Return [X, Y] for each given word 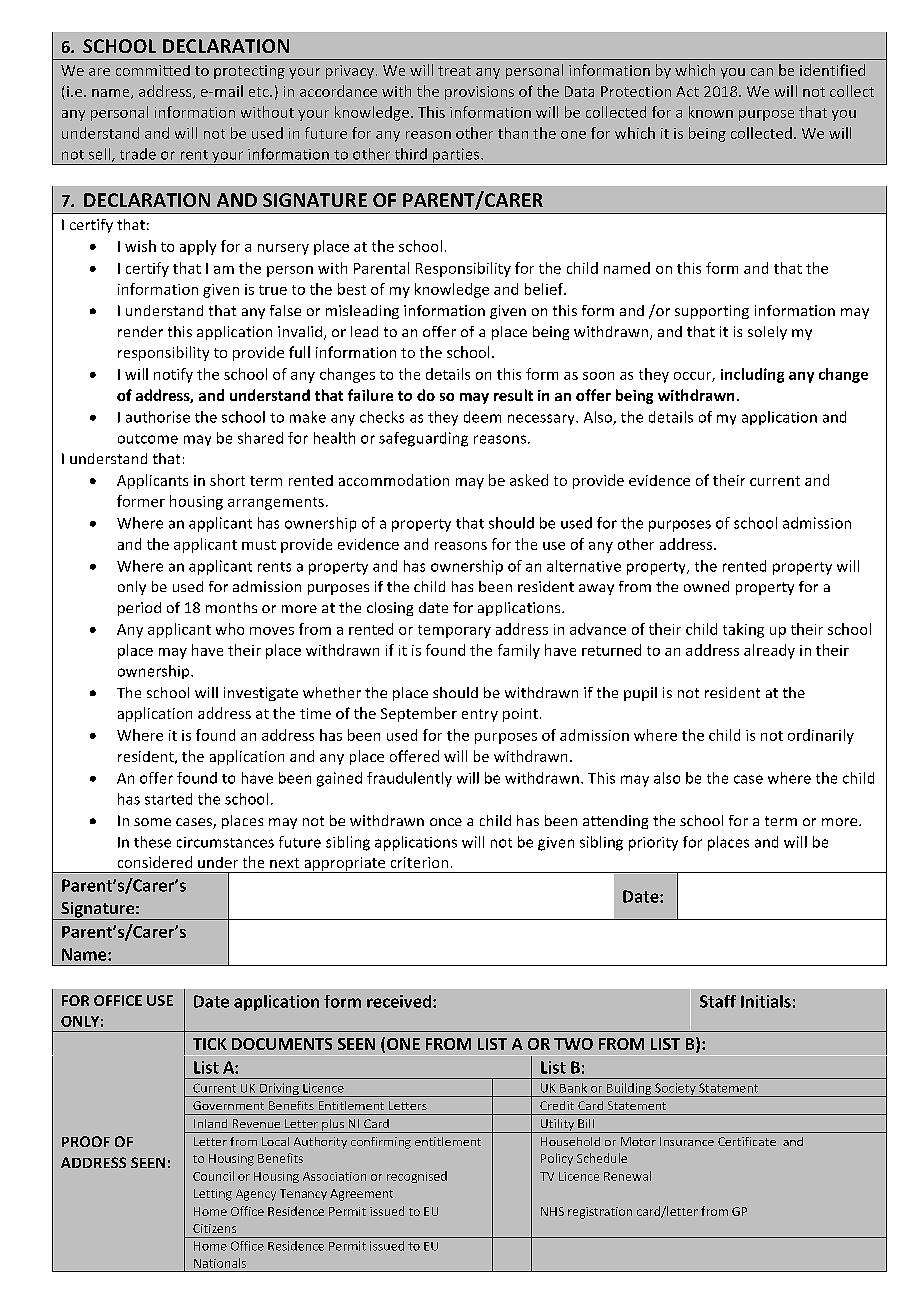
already [769, 651]
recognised [417, 1177]
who [230, 629]
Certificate [747, 1141]
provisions [479, 93]
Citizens [214, 1228]
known [711, 112]
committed [153, 70]
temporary [454, 631]
